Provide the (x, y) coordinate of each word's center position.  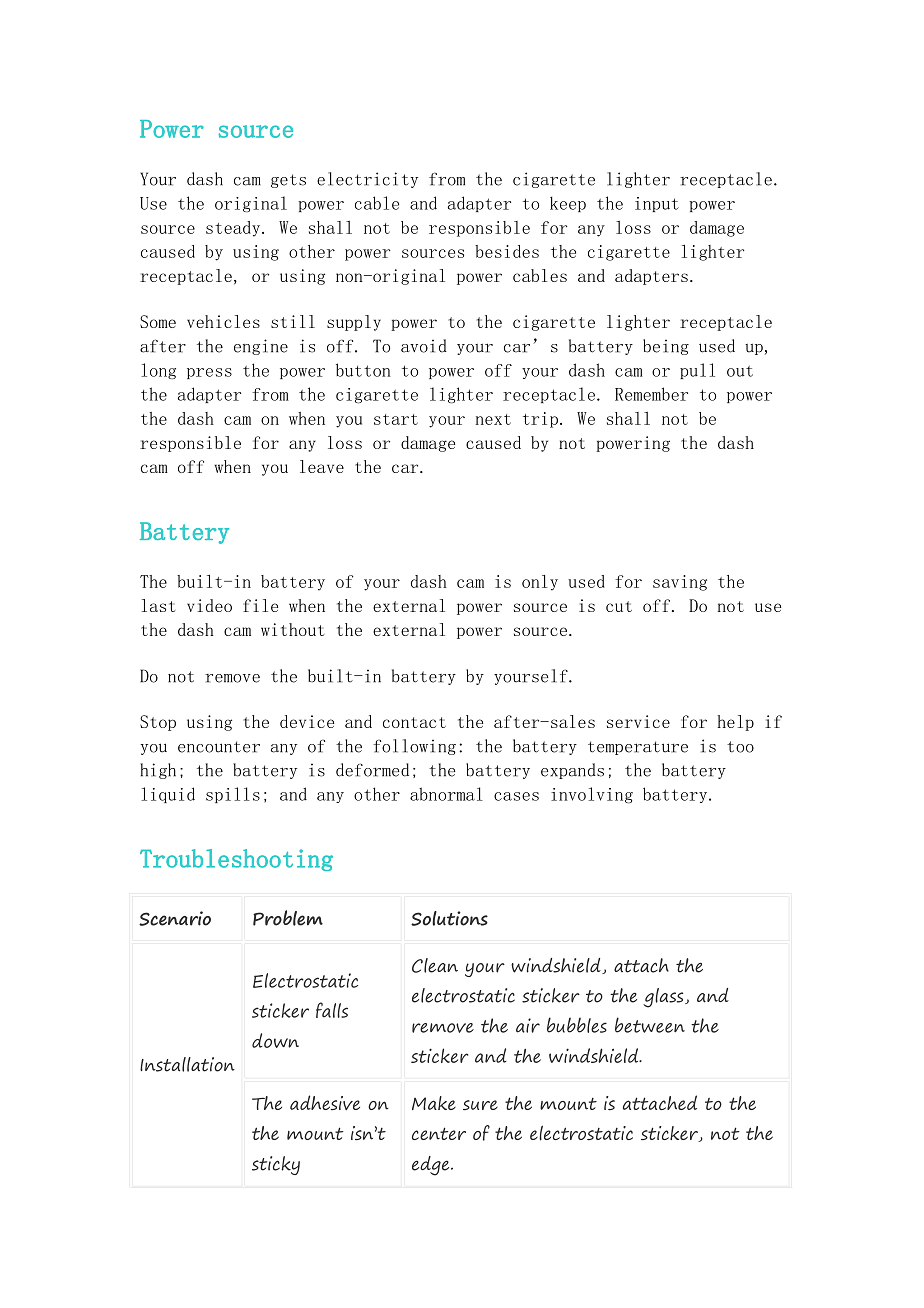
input (657, 204)
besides (507, 251)
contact (414, 722)
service (638, 721)
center (439, 1133)
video (209, 605)
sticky (276, 1165)
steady (234, 229)
